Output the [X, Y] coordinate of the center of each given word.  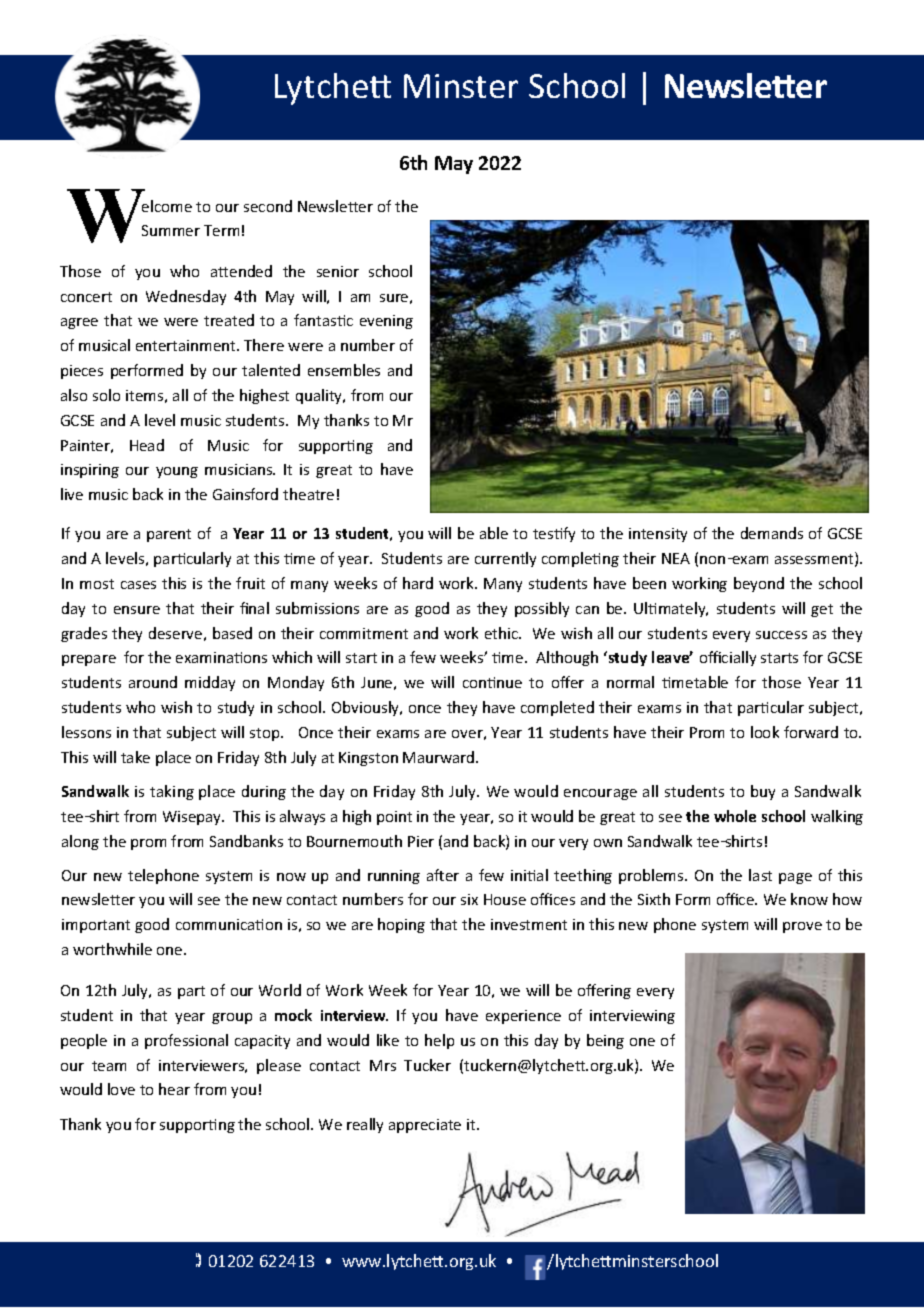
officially [728, 658]
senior [338, 271]
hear [174, 1089]
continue [492, 682]
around [153, 682]
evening [386, 322]
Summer [171, 230]
